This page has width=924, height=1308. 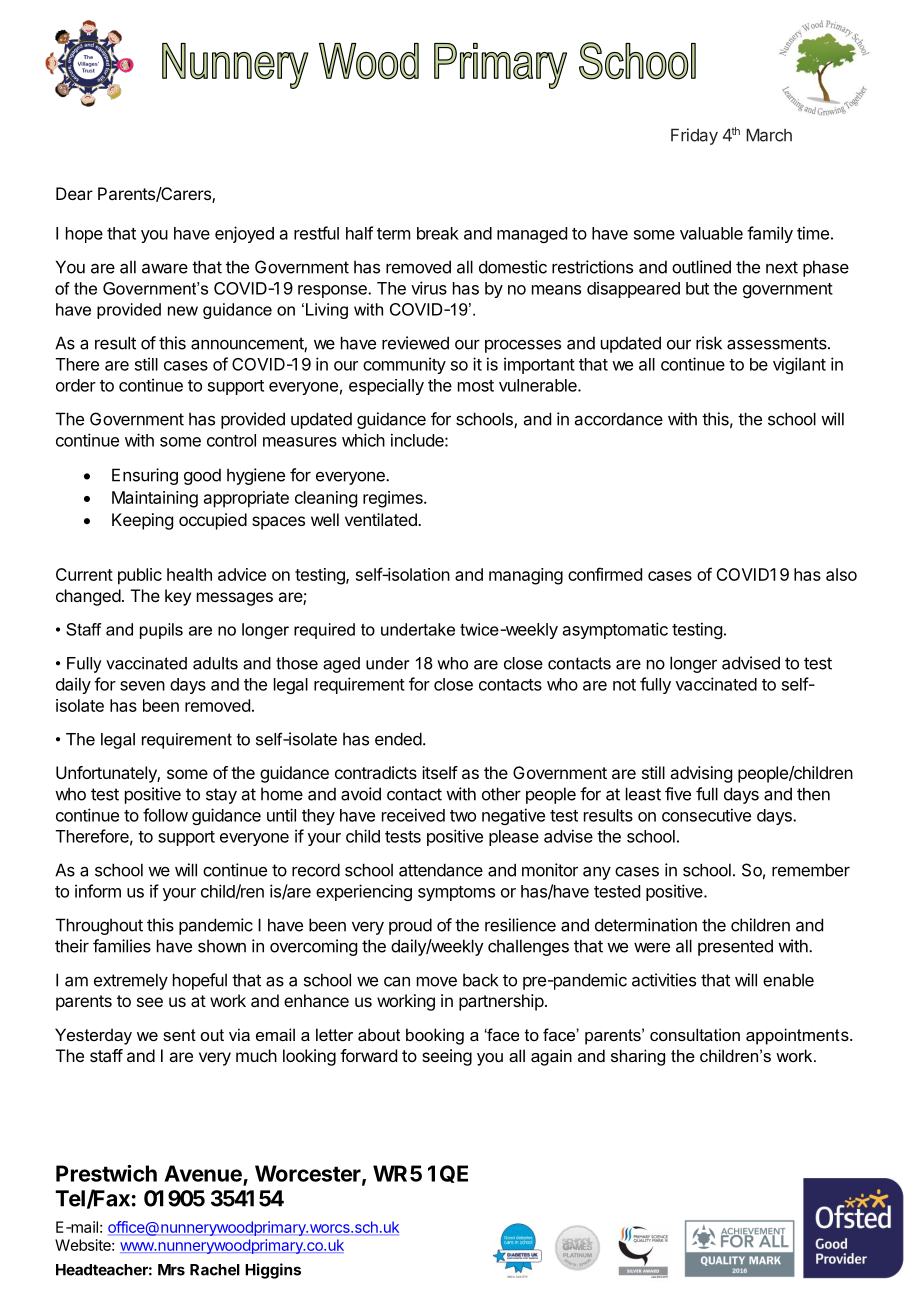 What do you see at coordinates (74, 193) in the page?
I see `Dear` at bounding box center [74, 193].
